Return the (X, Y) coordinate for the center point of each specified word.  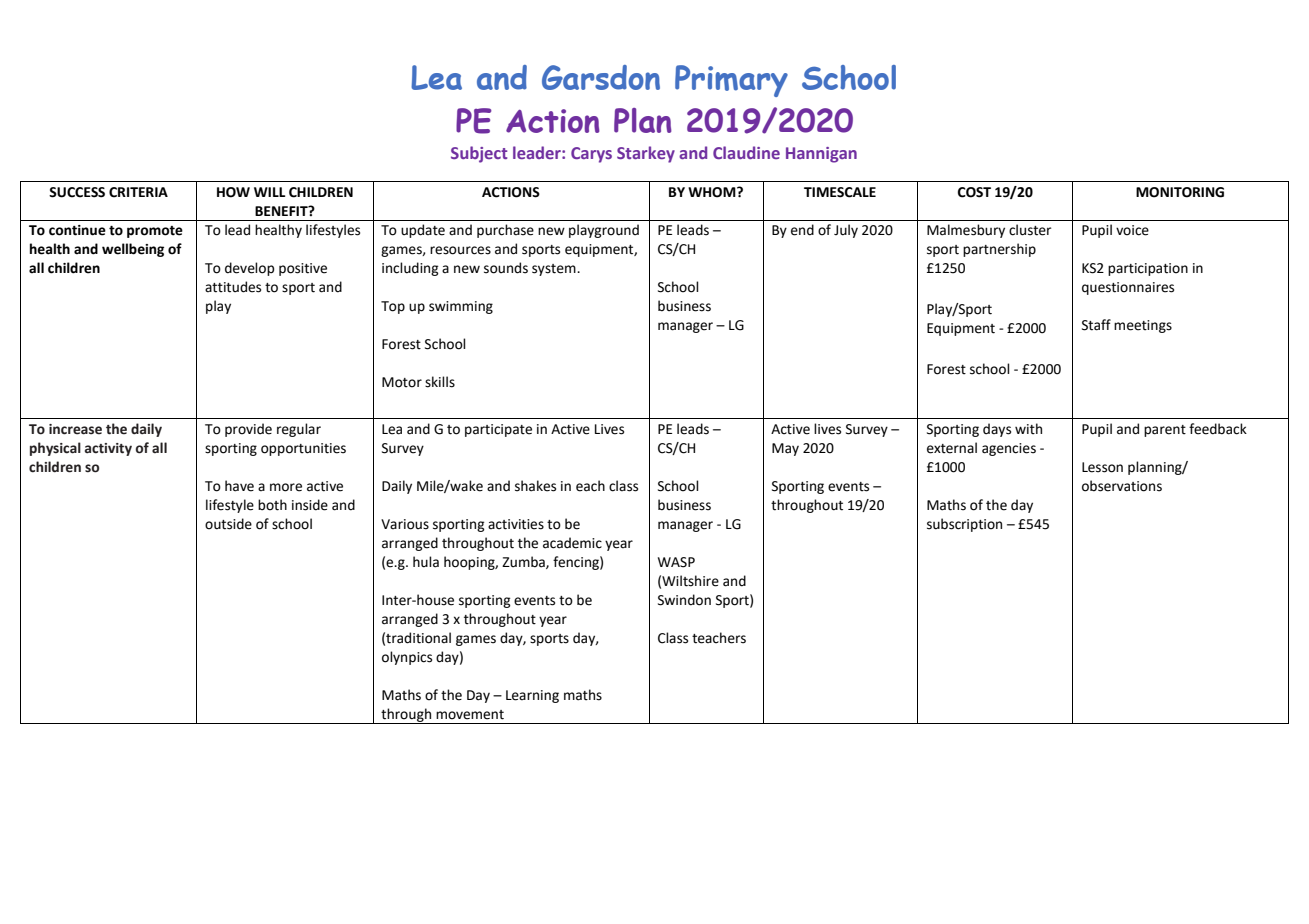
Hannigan (821, 155)
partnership (999, 250)
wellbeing (133, 250)
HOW (233, 192)
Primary (731, 81)
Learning (532, 696)
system (555, 270)
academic (572, 543)
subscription (964, 525)
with (1028, 429)
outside (228, 524)
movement (470, 715)
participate (498, 430)
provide (248, 430)
